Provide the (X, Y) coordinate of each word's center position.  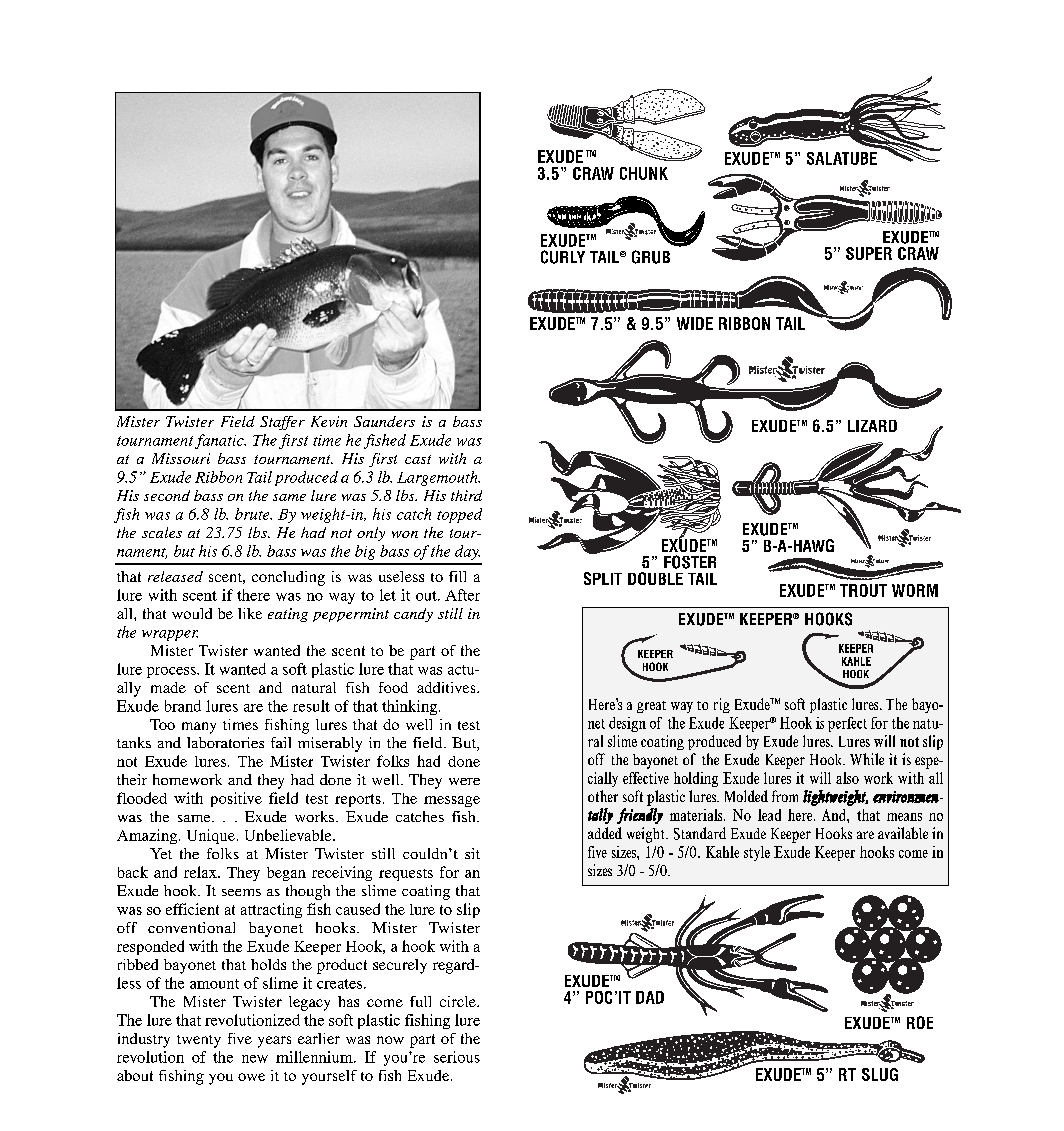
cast (418, 459)
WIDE (695, 323)
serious (457, 1057)
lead (769, 815)
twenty (199, 1041)
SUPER (869, 253)
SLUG (880, 1074)
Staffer (282, 423)
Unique (211, 836)
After (462, 595)
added (605, 833)
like (250, 613)
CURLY (563, 257)
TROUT (863, 590)
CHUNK (644, 173)
